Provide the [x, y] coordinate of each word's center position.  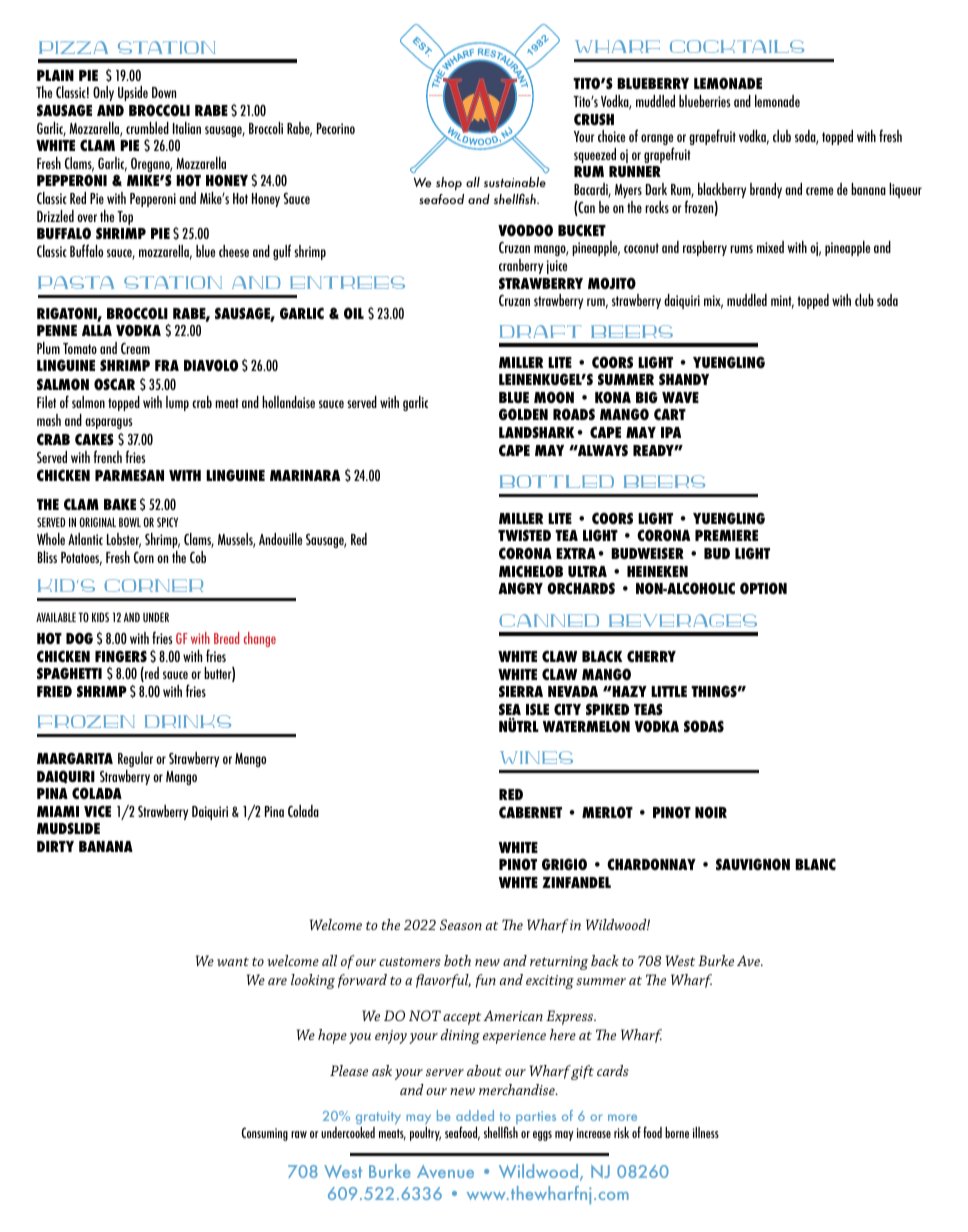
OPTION [763, 588]
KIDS [100, 617]
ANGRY [520, 588]
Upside [133, 93]
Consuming [265, 1134]
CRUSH [594, 119]
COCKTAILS [737, 46]
